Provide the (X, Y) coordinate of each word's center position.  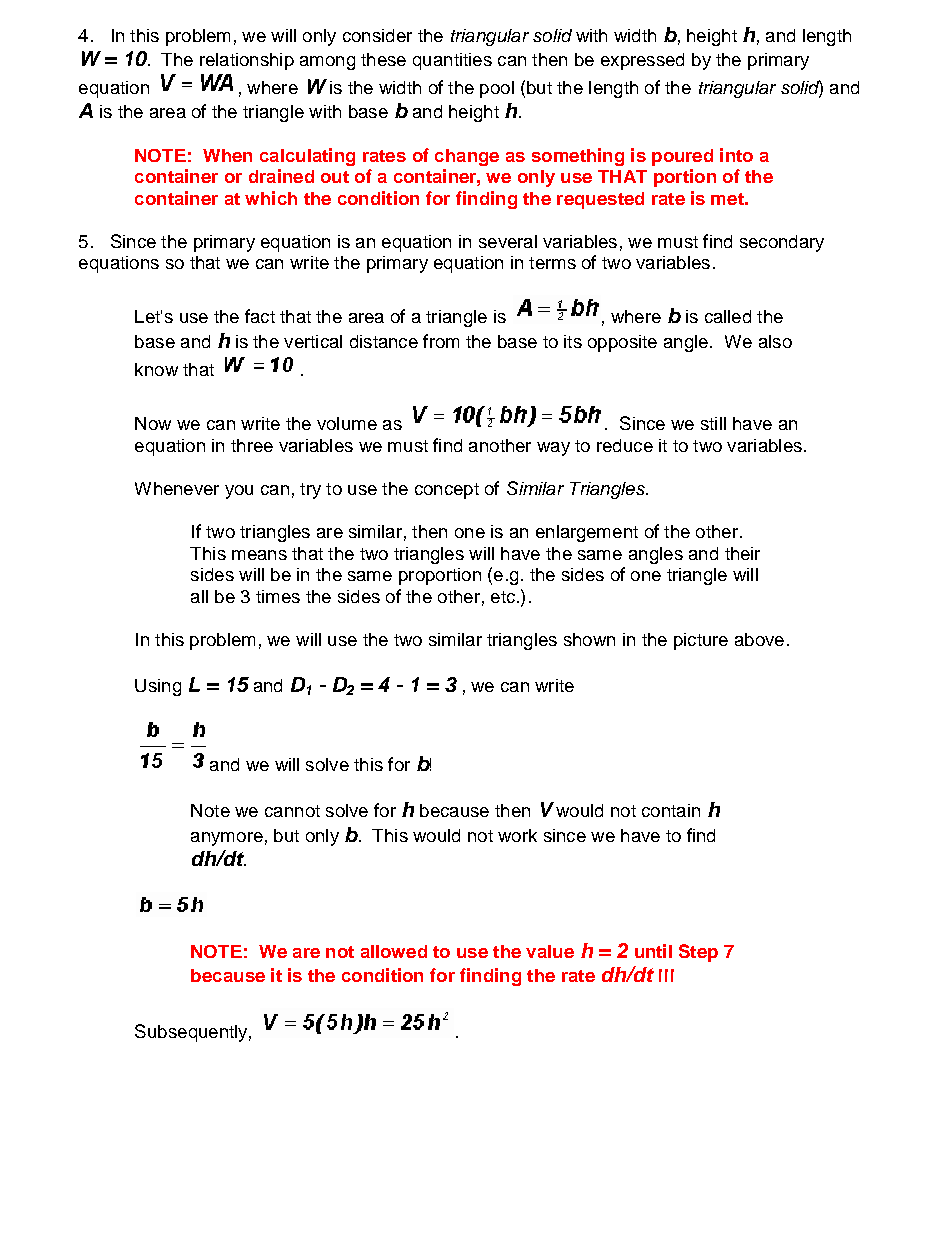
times (278, 596)
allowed (394, 951)
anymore (227, 839)
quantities (452, 61)
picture (701, 641)
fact (260, 316)
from (441, 341)
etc (504, 597)
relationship (247, 61)
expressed (642, 61)
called (728, 316)
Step (698, 953)
